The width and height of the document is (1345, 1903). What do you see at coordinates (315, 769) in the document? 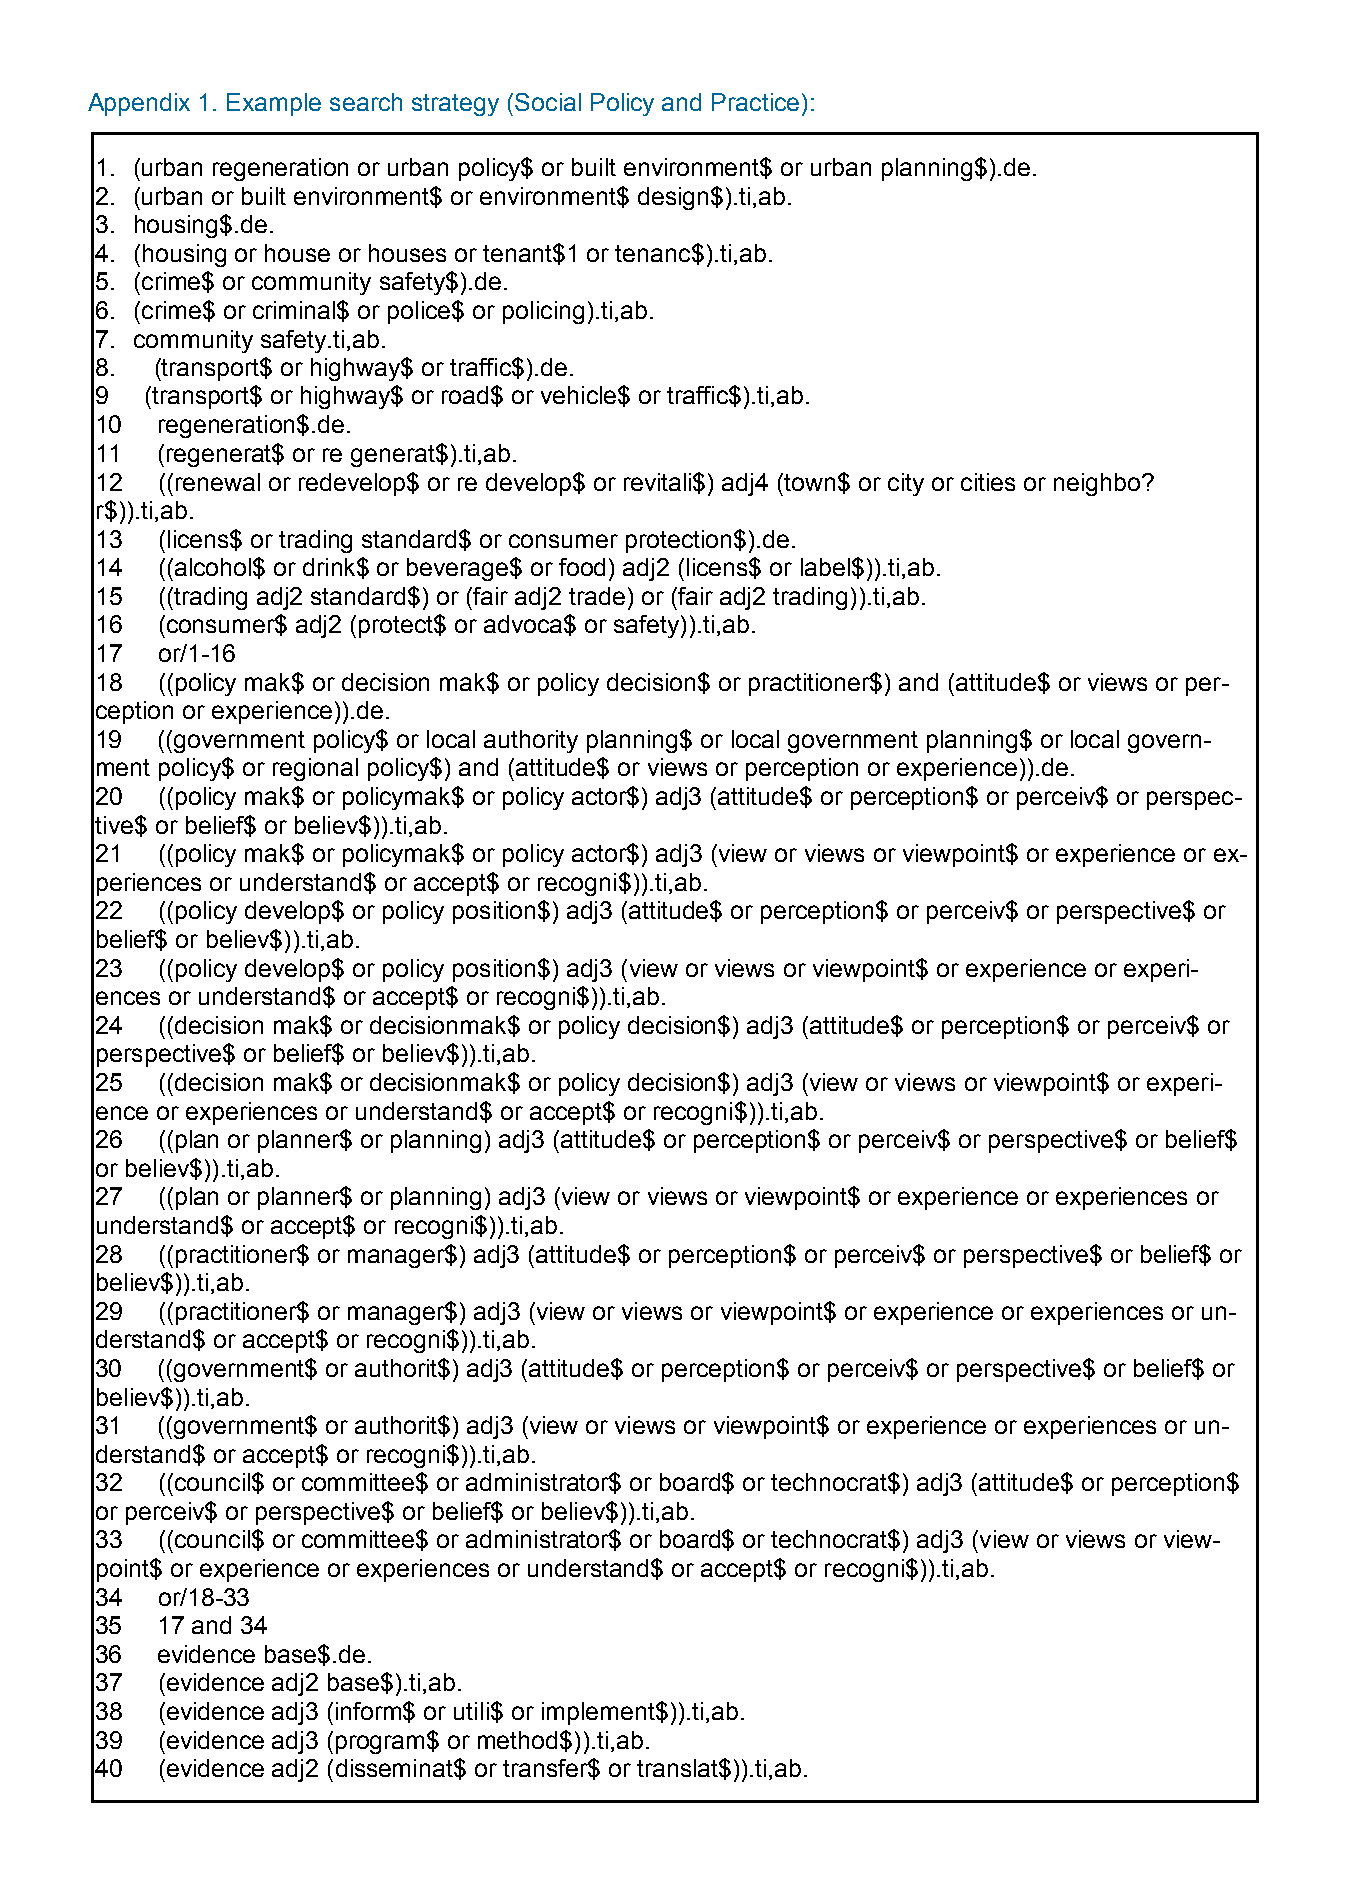
I see `regional` at bounding box center [315, 769].
